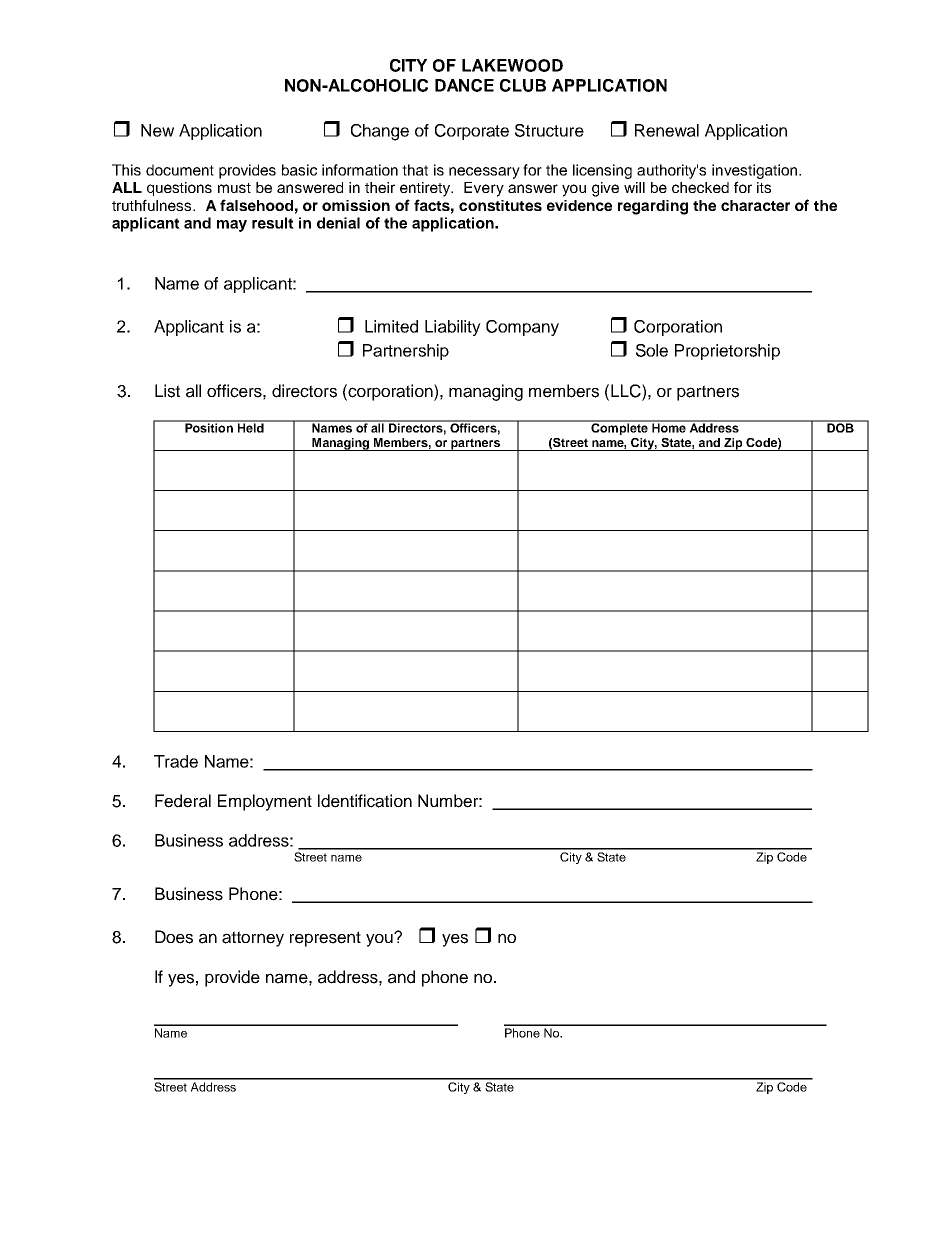  What do you see at coordinates (167, 391) in the screenshot?
I see `List` at bounding box center [167, 391].
